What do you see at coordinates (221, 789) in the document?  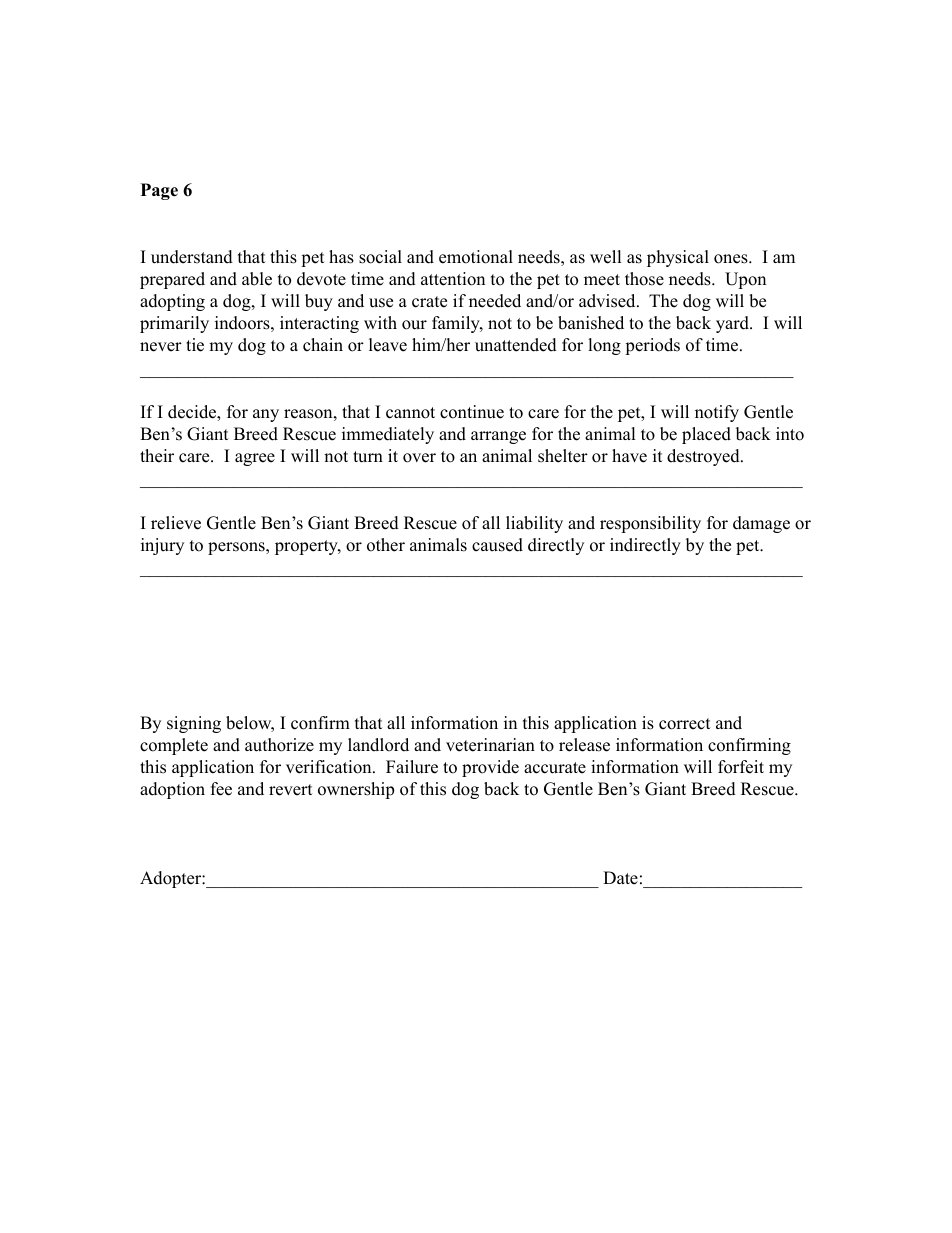 I see `fee` at bounding box center [221, 789].
